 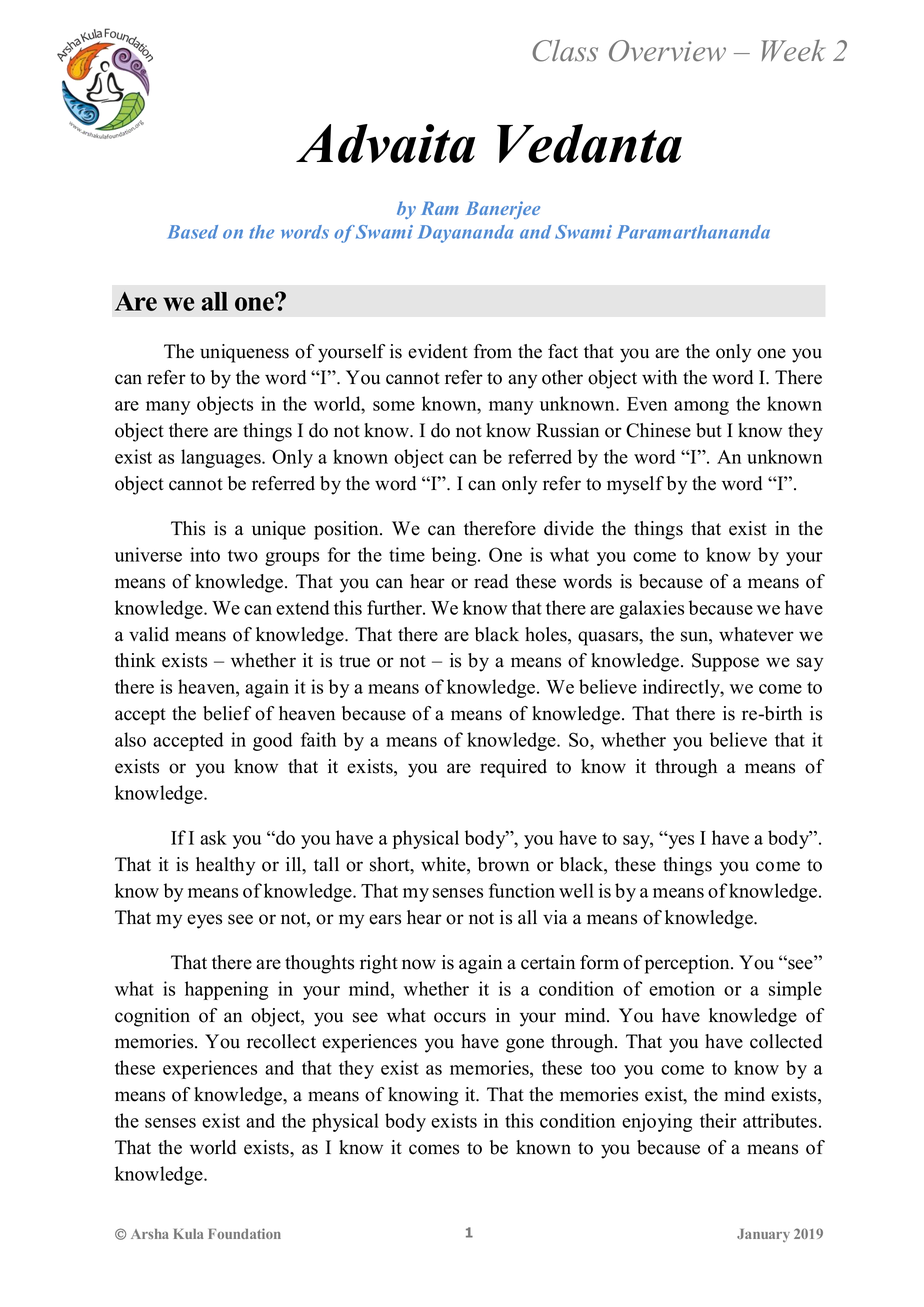 What do you see at coordinates (635, 485) in the image?
I see `myself` at bounding box center [635, 485].
